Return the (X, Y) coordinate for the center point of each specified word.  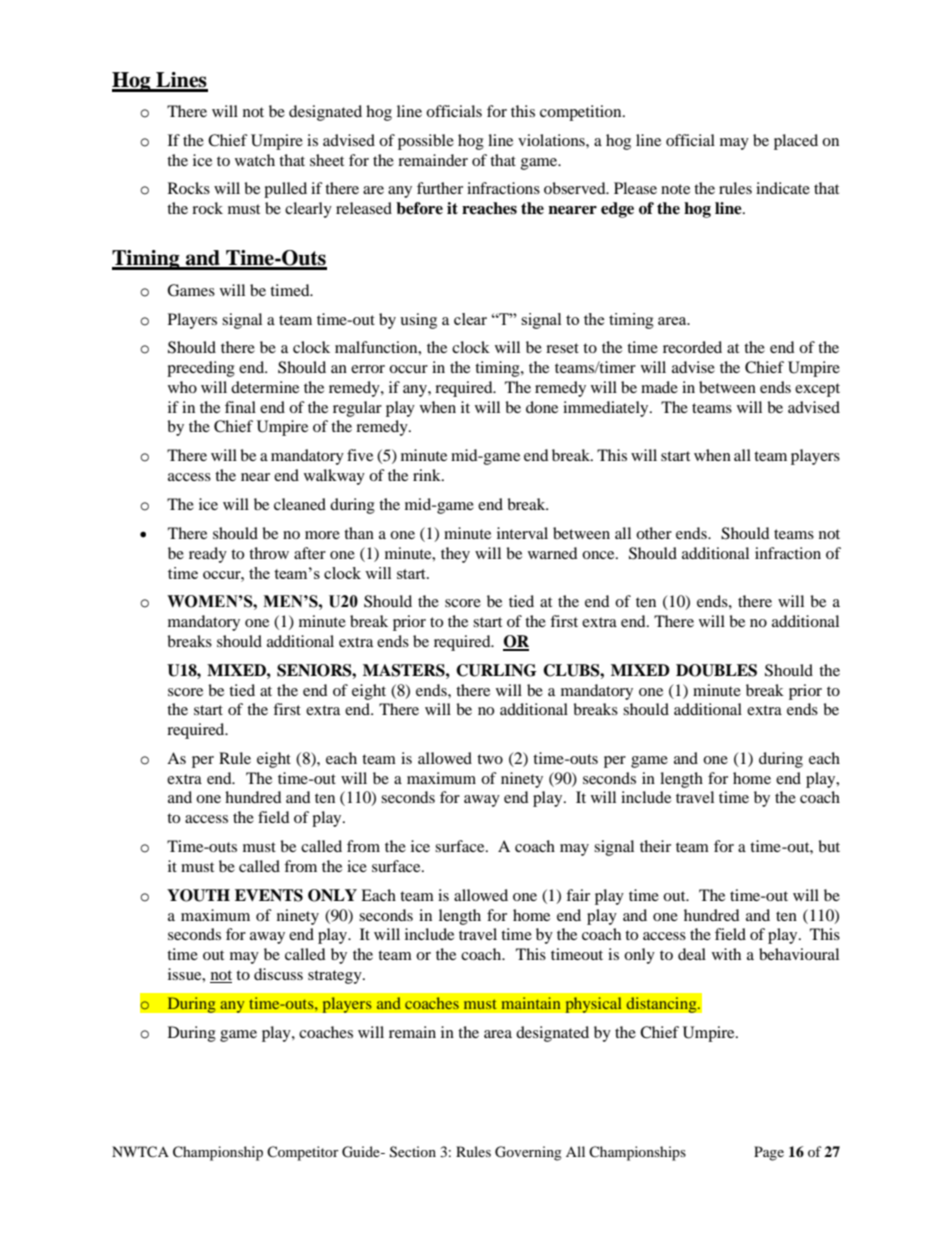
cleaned (300, 504)
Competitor (303, 1153)
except (817, 390)
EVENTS (269, 895)
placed (796, 142)
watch (255, 160)
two (490, 759)
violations (552, 140)
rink (428, 475)
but (829, 846)
